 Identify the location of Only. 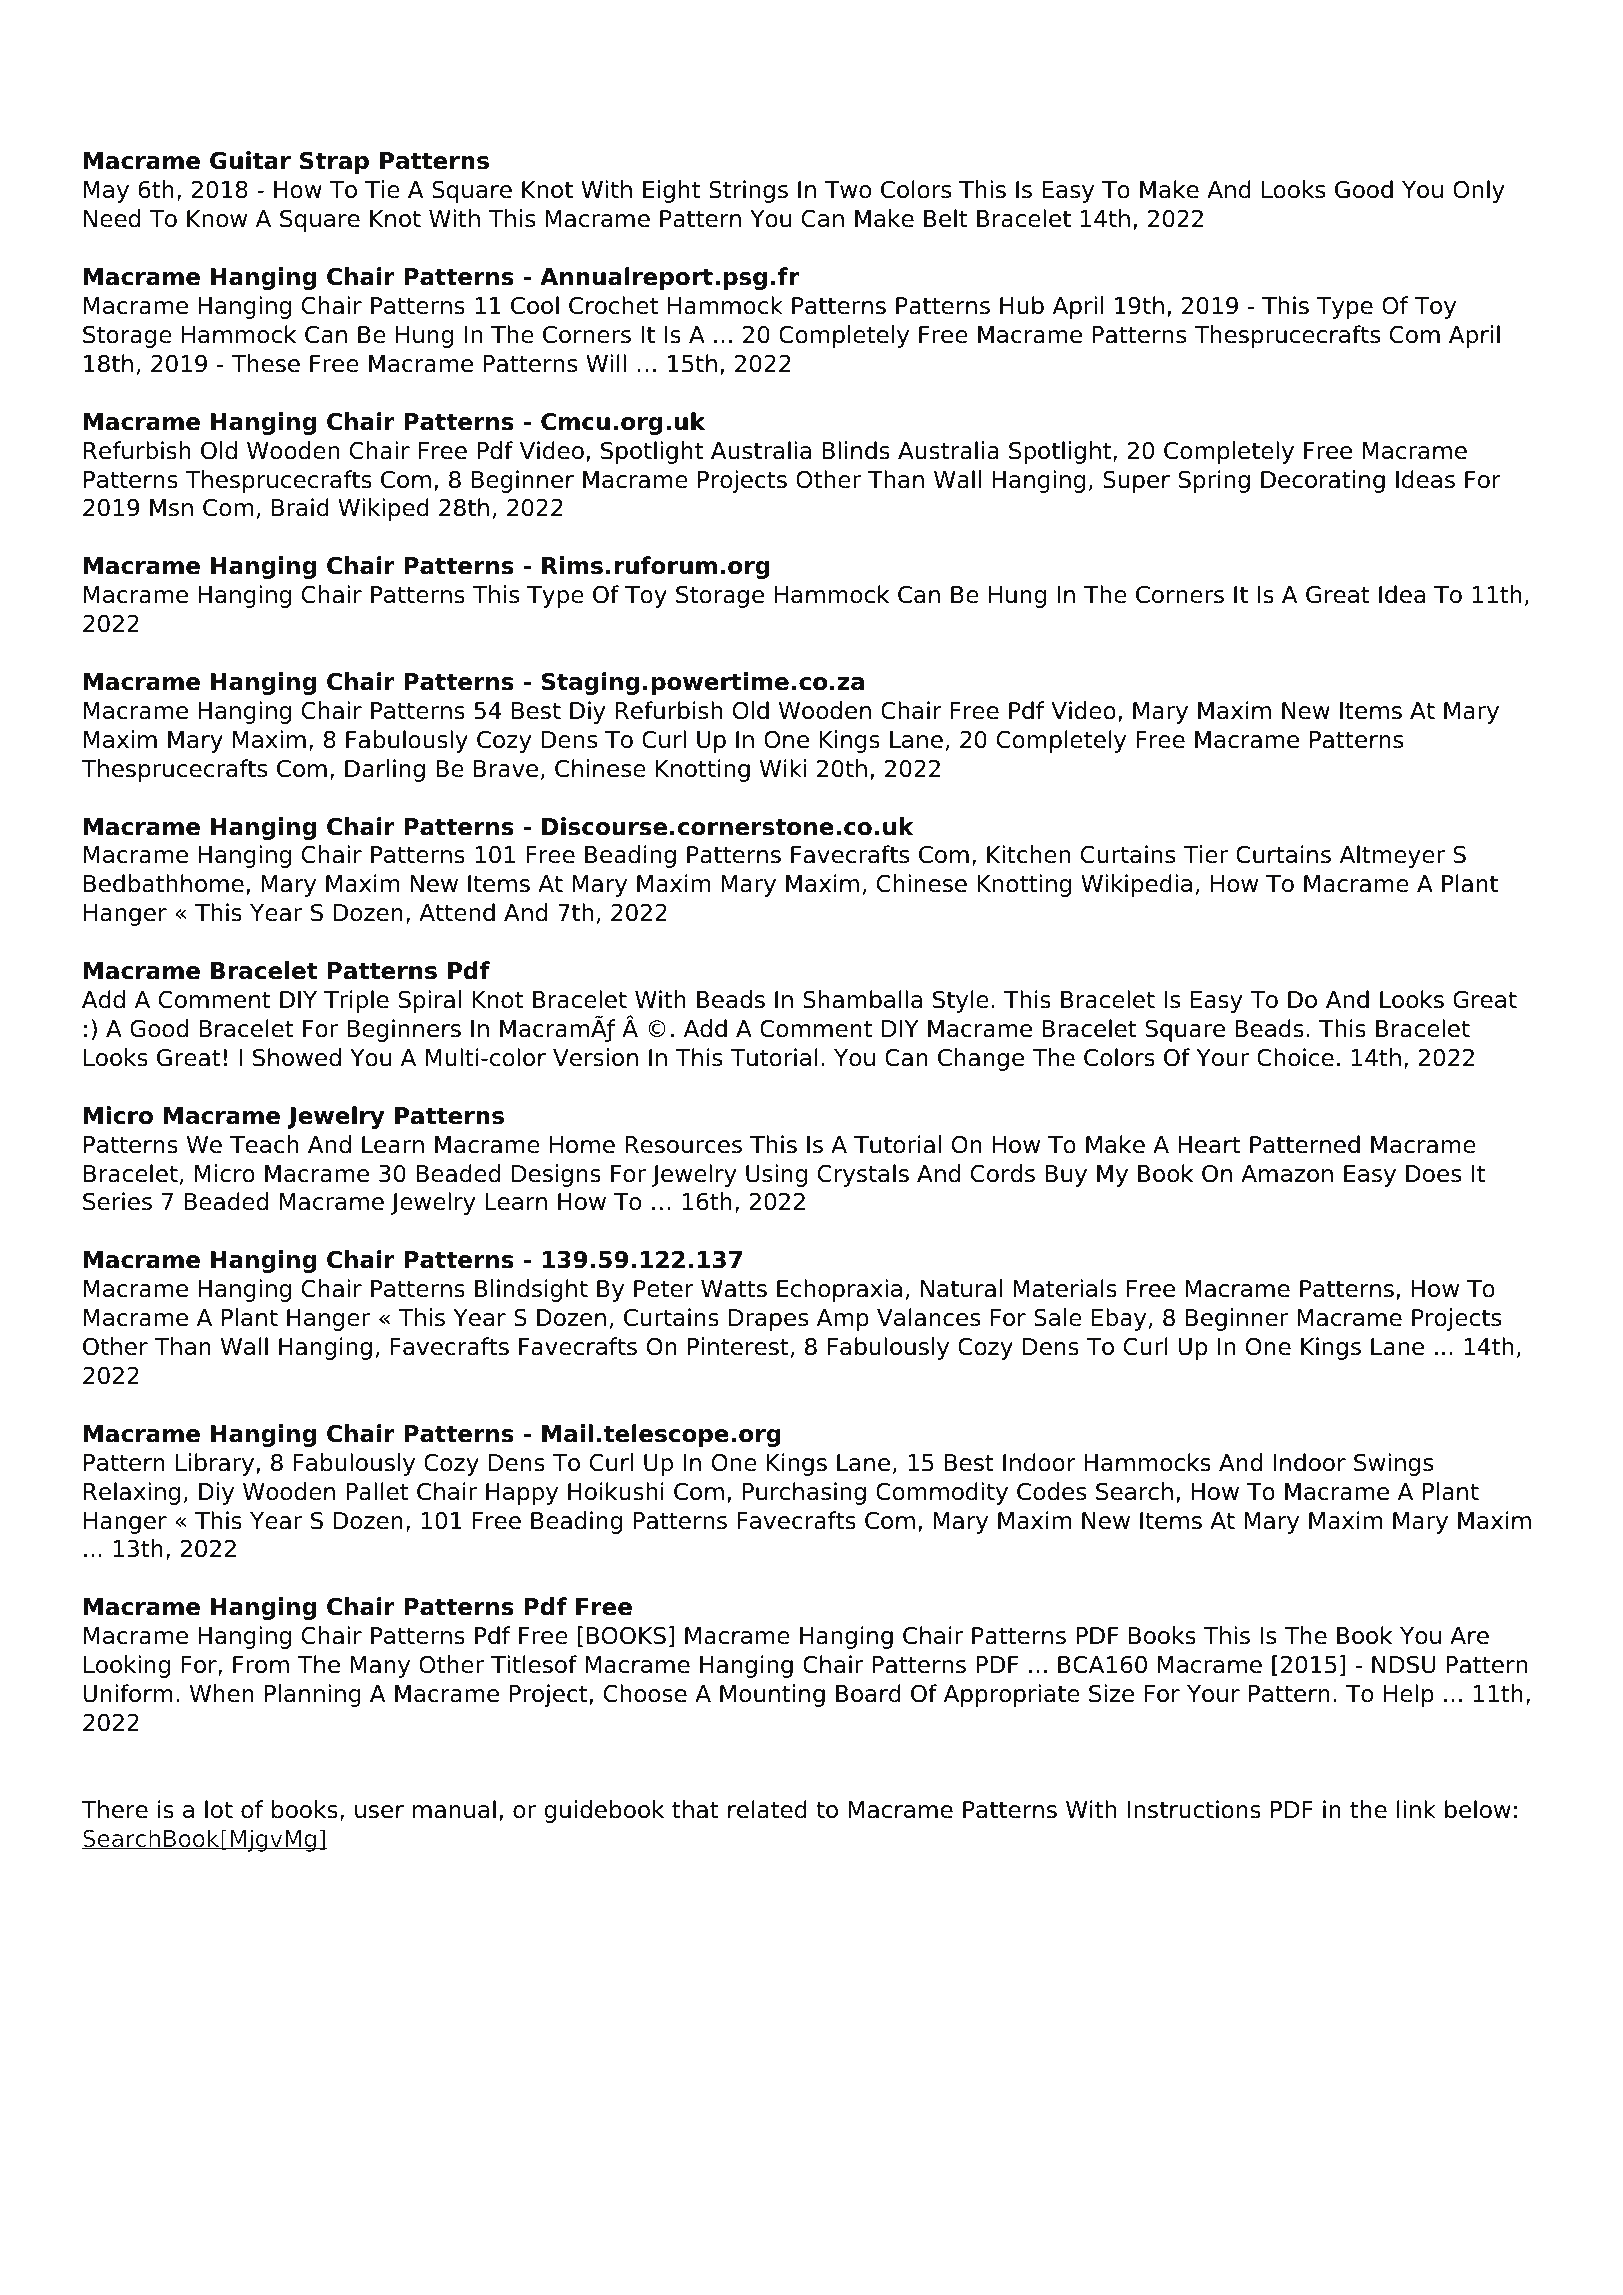
(1479, 191).
